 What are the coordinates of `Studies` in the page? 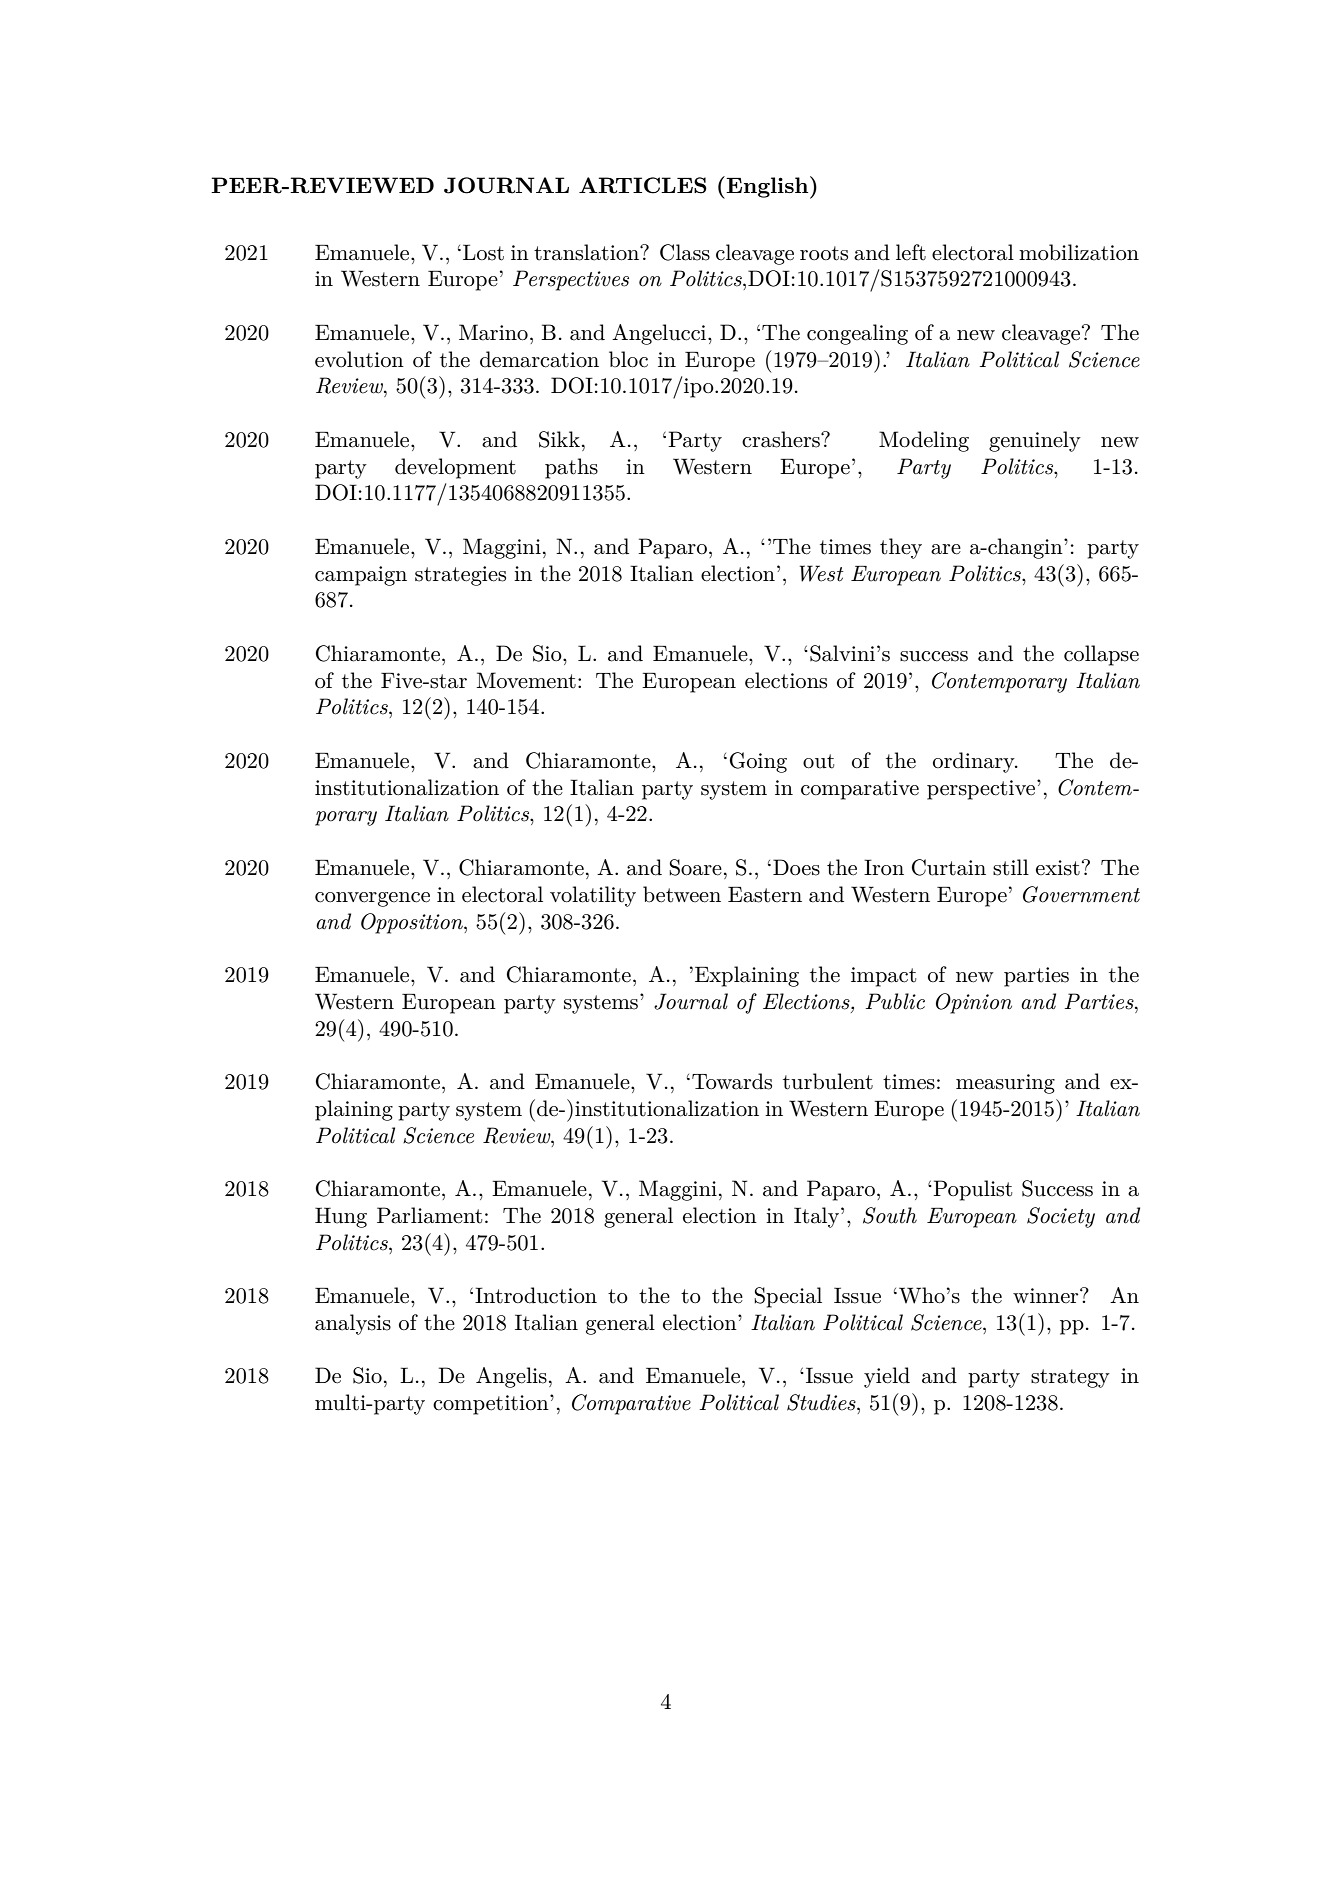 It's located at (822, 1402).
